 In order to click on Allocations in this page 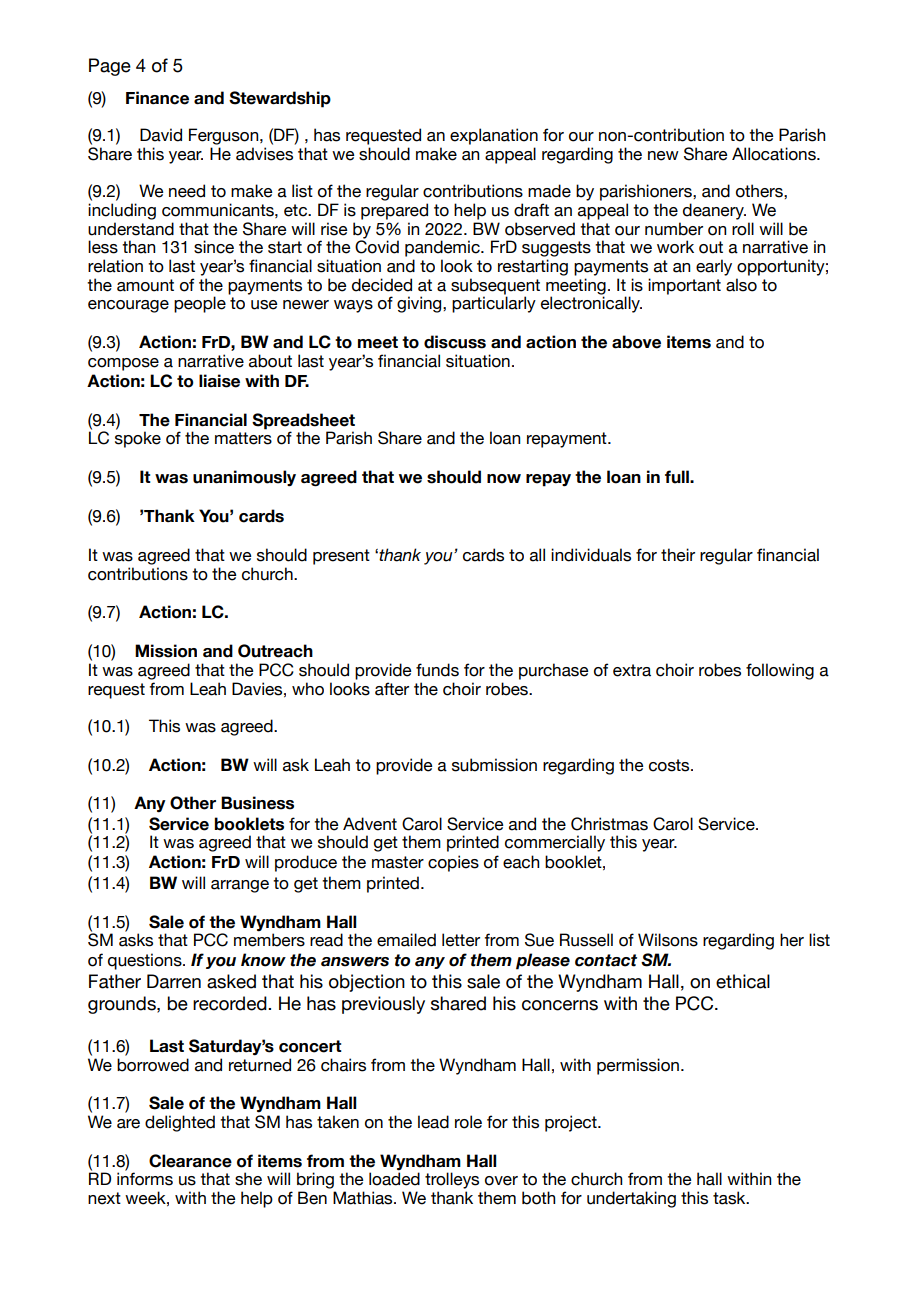, I will do `click(775, 154)`.
